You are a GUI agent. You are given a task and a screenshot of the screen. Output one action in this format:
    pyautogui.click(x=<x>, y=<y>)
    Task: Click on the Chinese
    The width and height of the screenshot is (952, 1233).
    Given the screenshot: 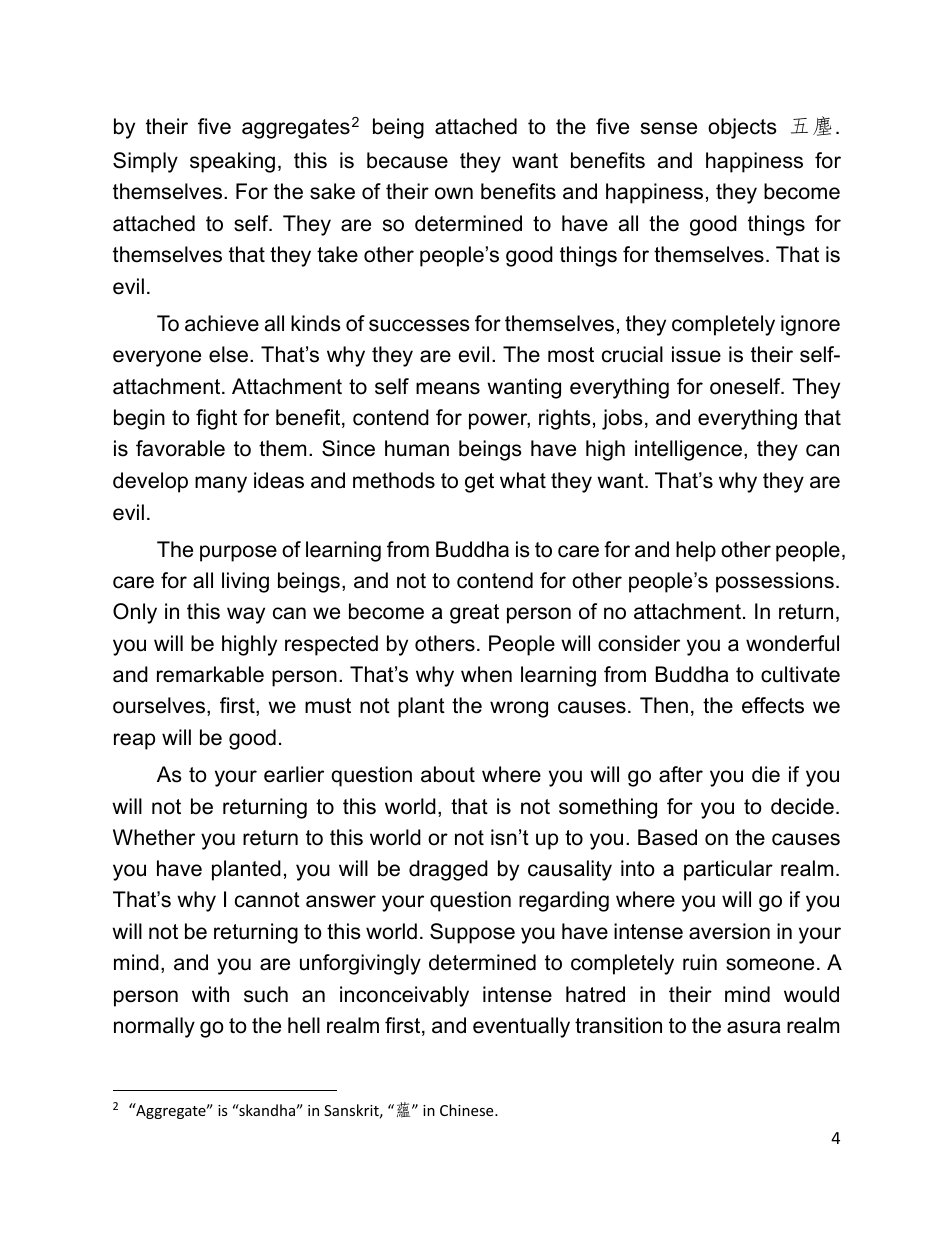 What is the action you would take?
    pyautogui.click(x=468, y=1110)
